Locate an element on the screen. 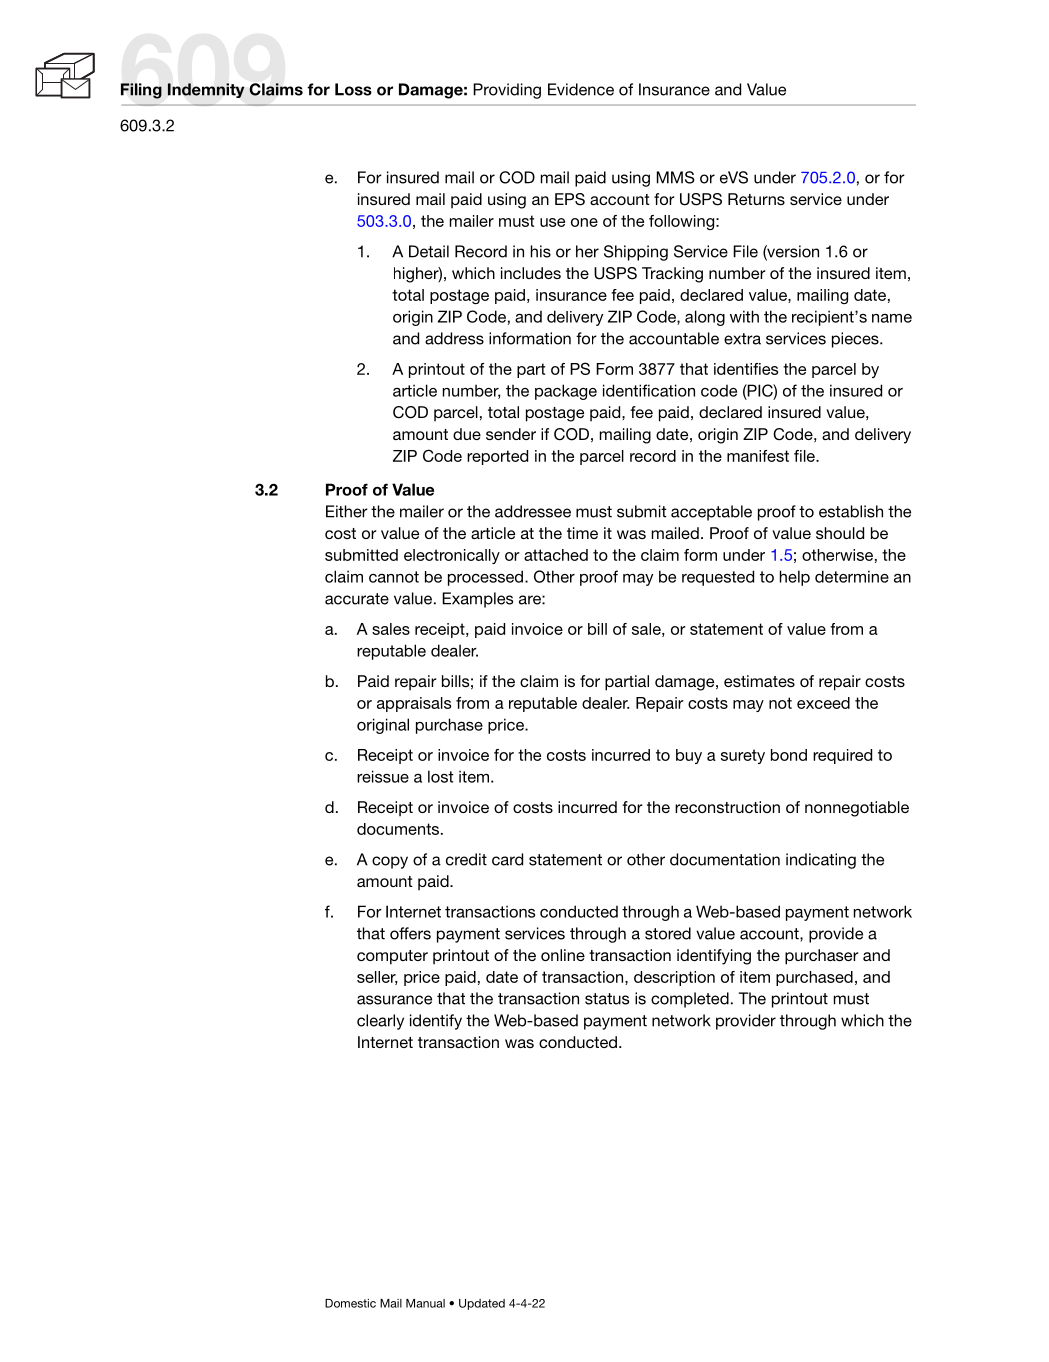  establish is located at coordinates (851, 511).
